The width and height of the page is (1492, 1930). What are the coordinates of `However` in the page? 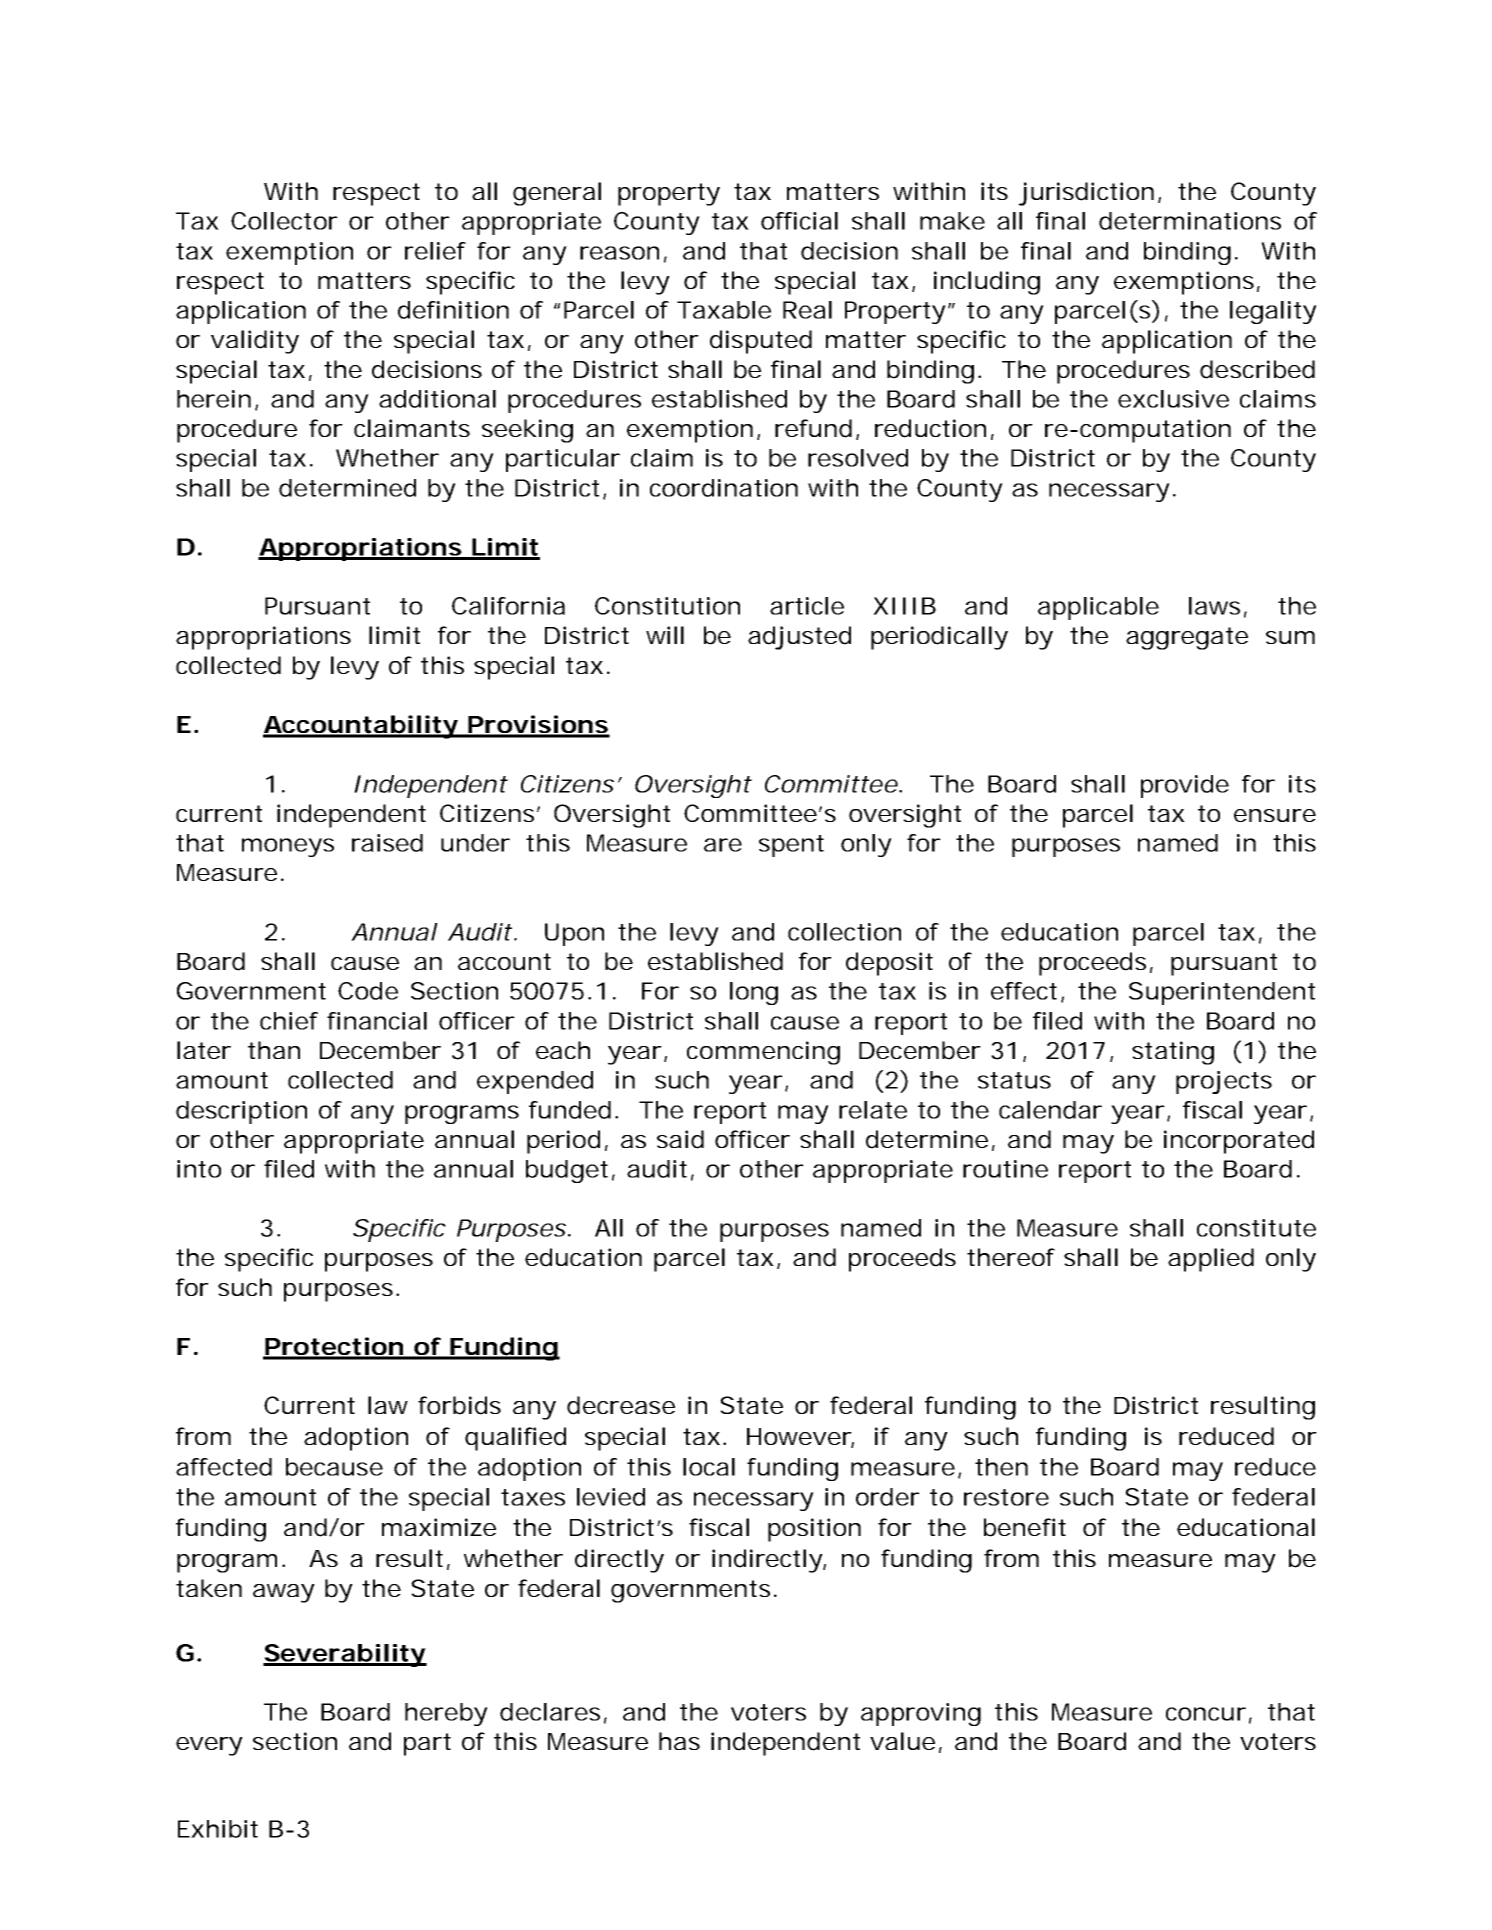 It's located at (800, 1438).
